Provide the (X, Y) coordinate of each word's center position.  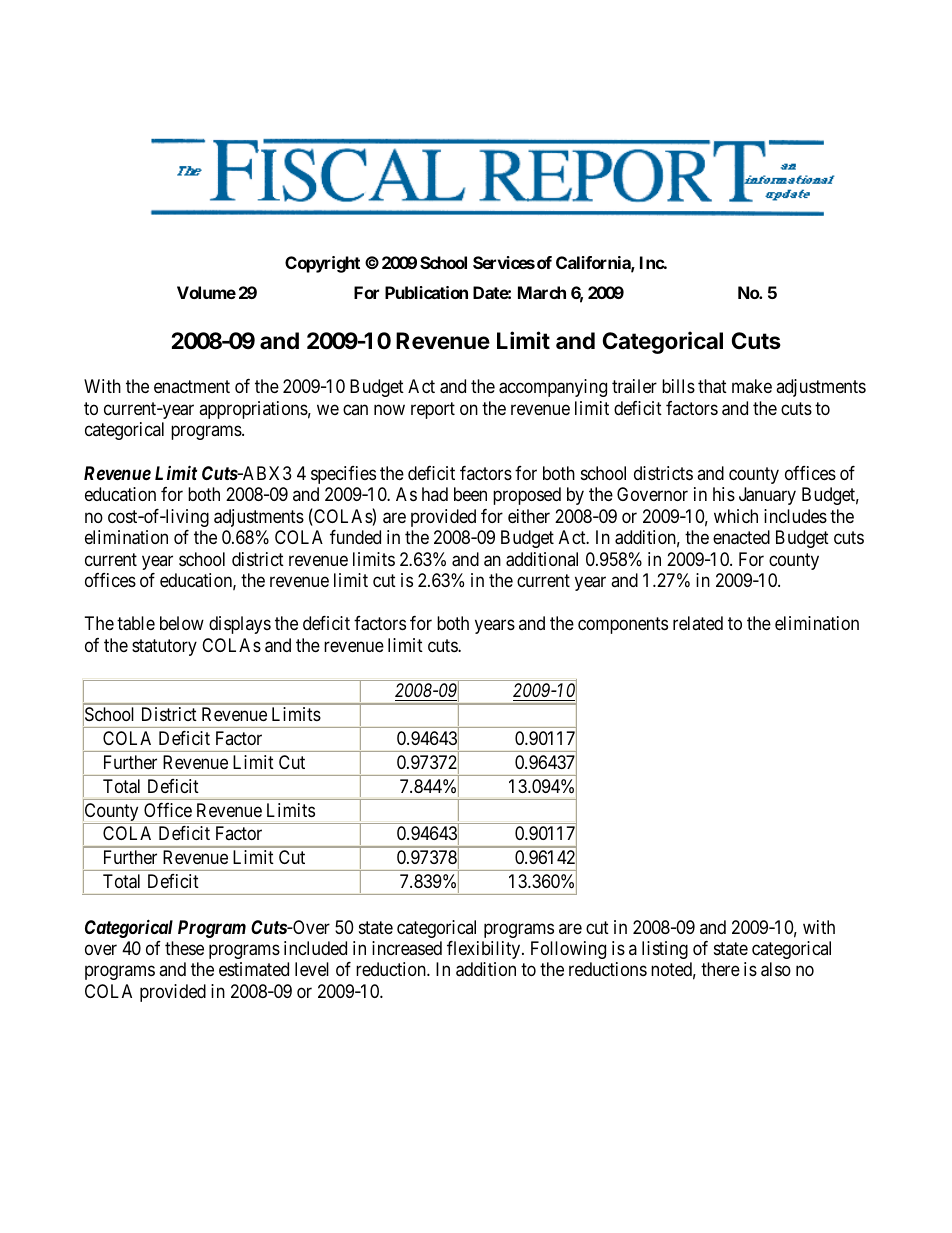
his (724, 494)
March (542, 292)
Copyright (322, 264)
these (184, 948)
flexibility (485, 950)
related (698, 623)
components (623, 626)
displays (240, 625)
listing (665, 950)
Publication (426, 292)
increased (407, 948)
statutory (164, 647)
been (470, 494)
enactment (192, 387)
